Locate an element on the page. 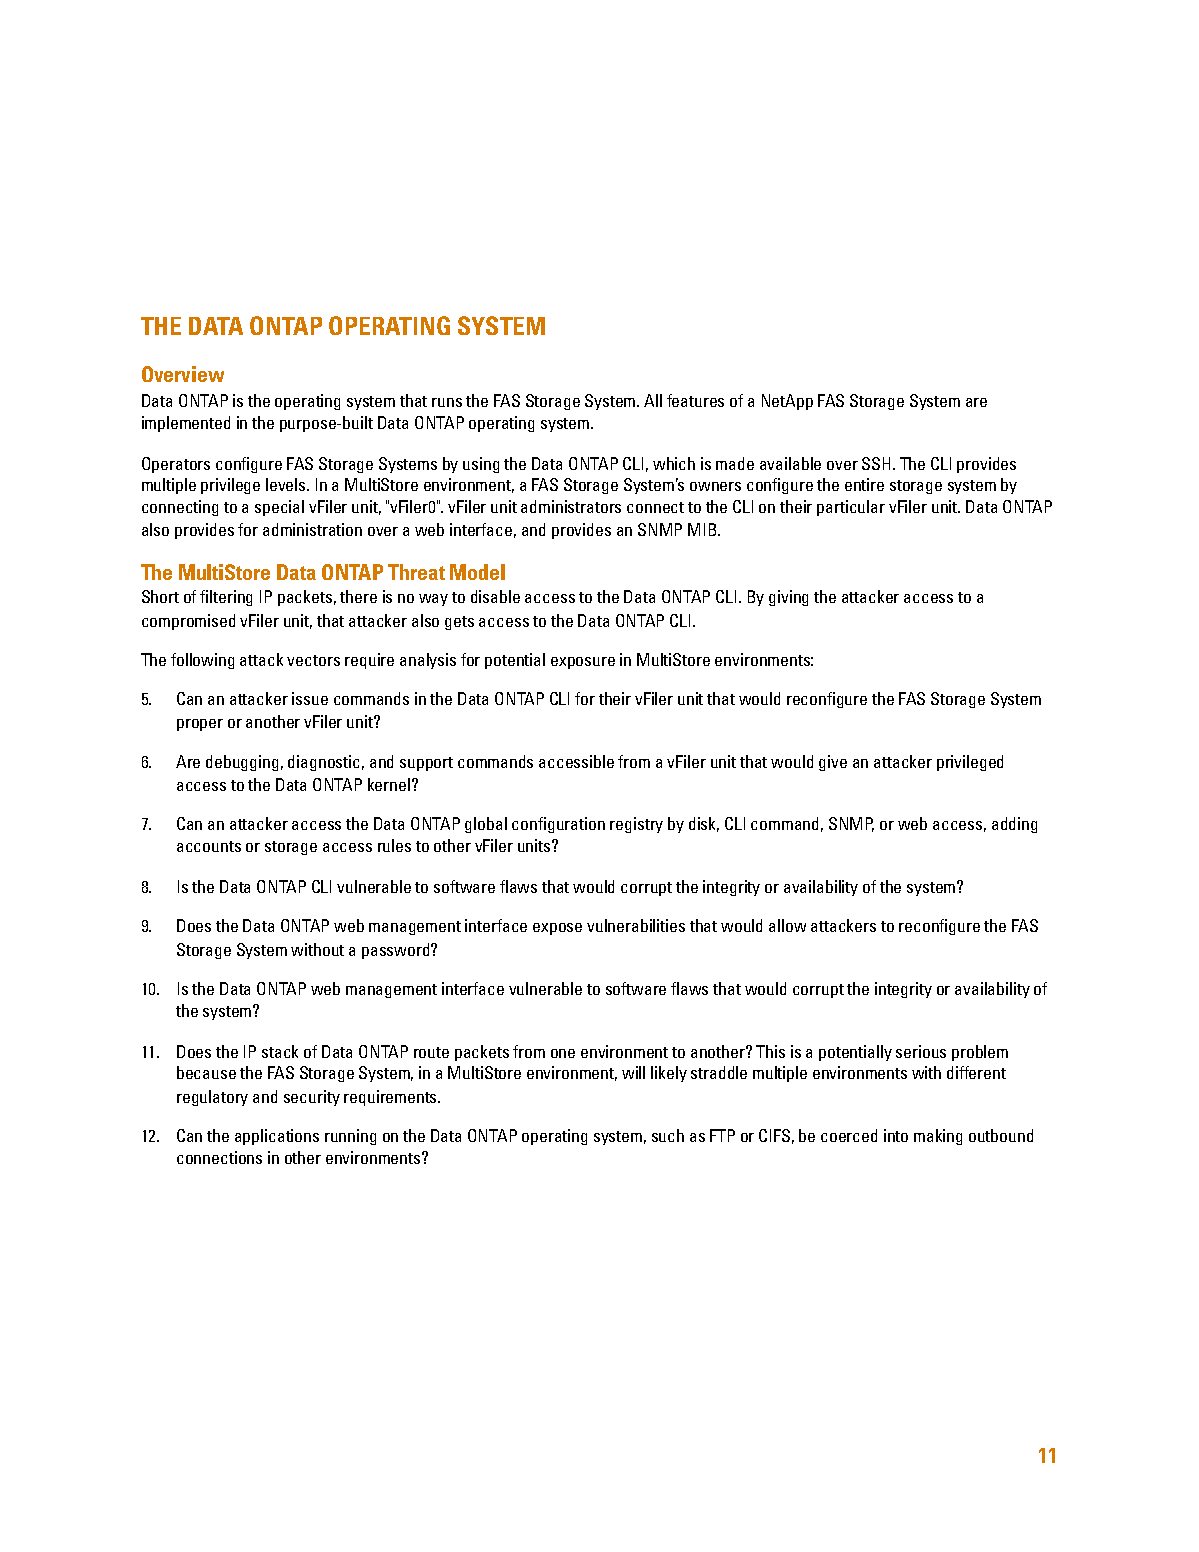 The width and height of the page is (1199, 1552). SSH is located at coordinates (876, 463).
